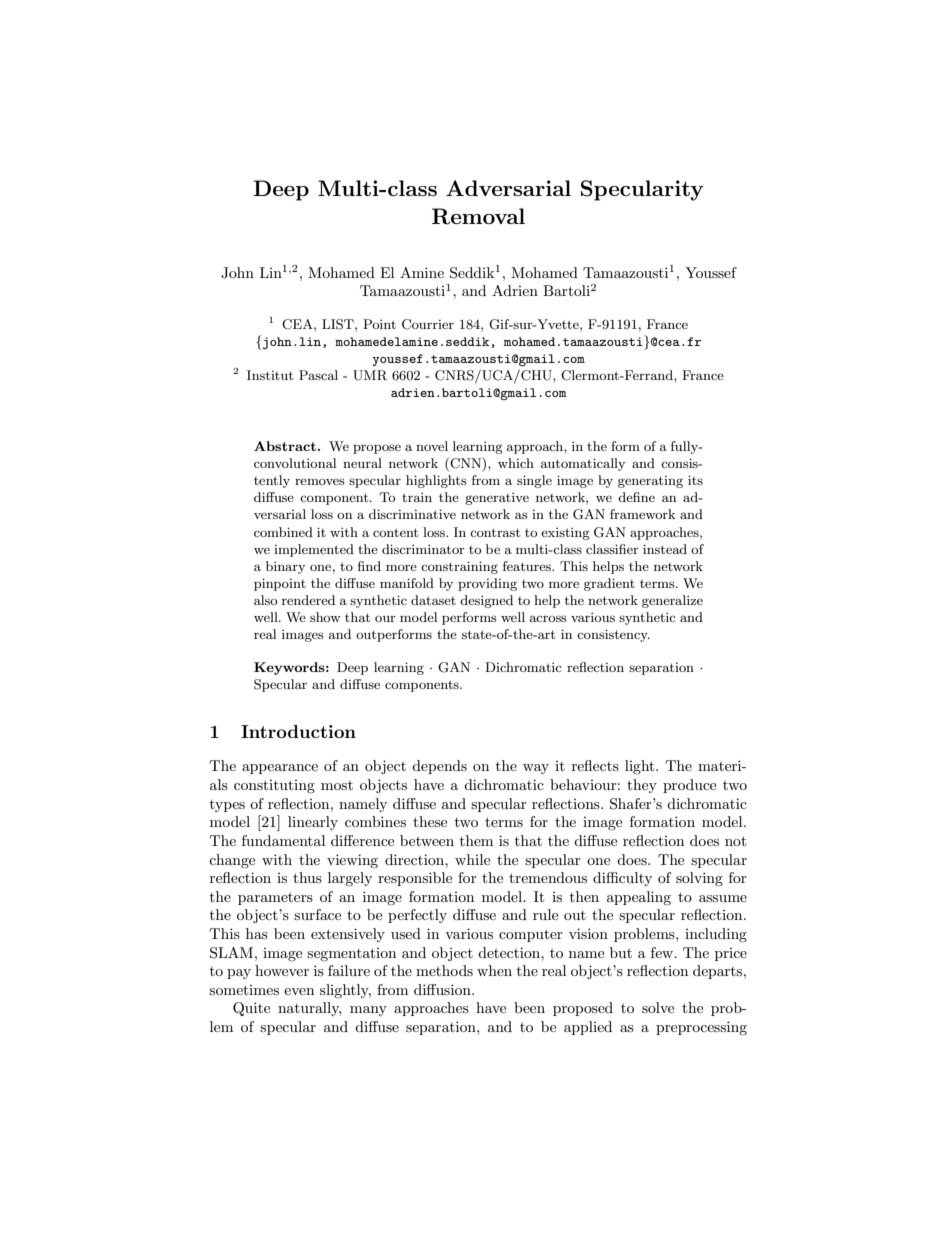 The width and height of the image is (952, 1233). What do you see at coordinates (443, 989) in the image?
I see `diffusion` at bounding box center [443, 989].
